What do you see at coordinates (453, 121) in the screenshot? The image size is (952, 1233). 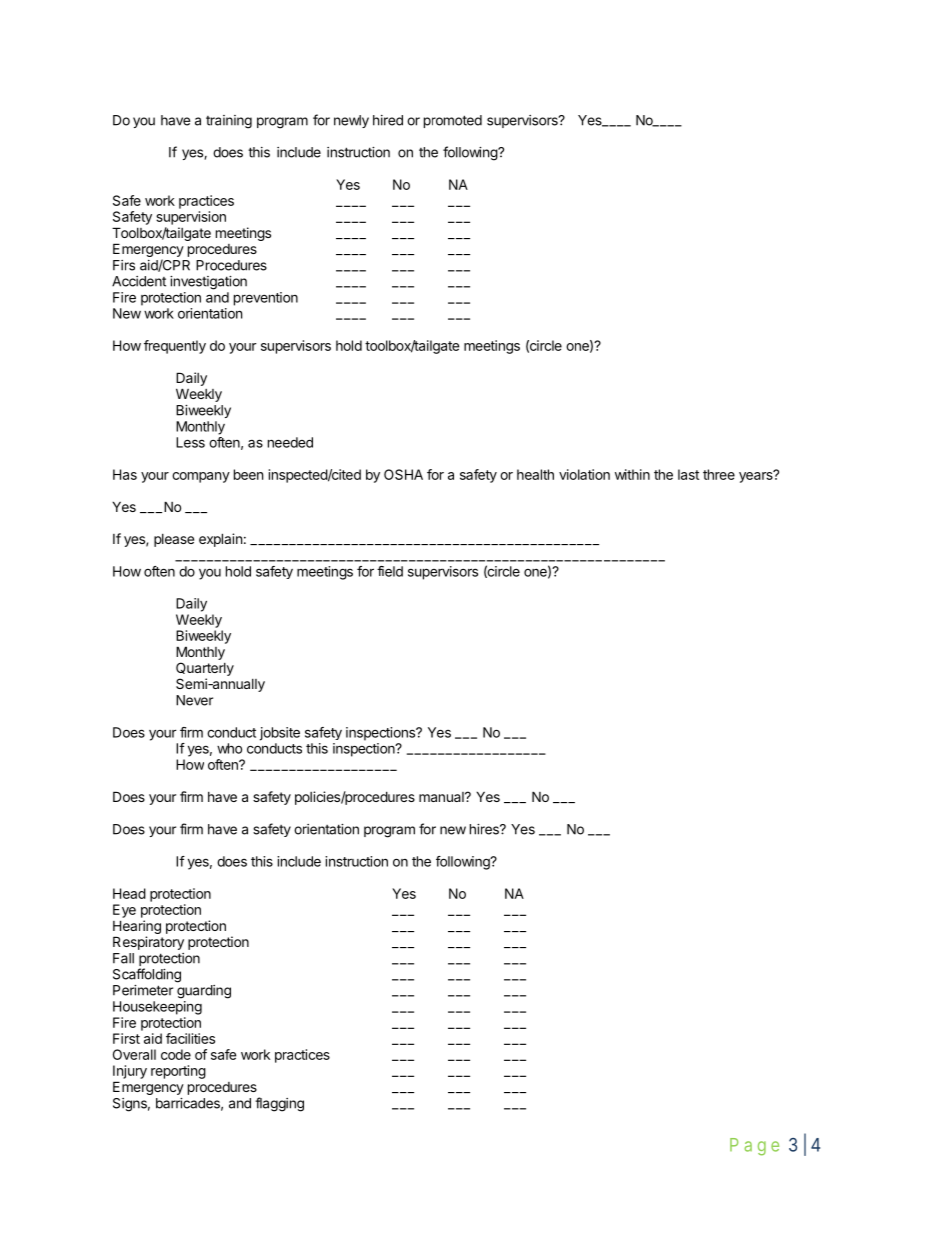 I see `promoted` at bounding box center [453, 121].
